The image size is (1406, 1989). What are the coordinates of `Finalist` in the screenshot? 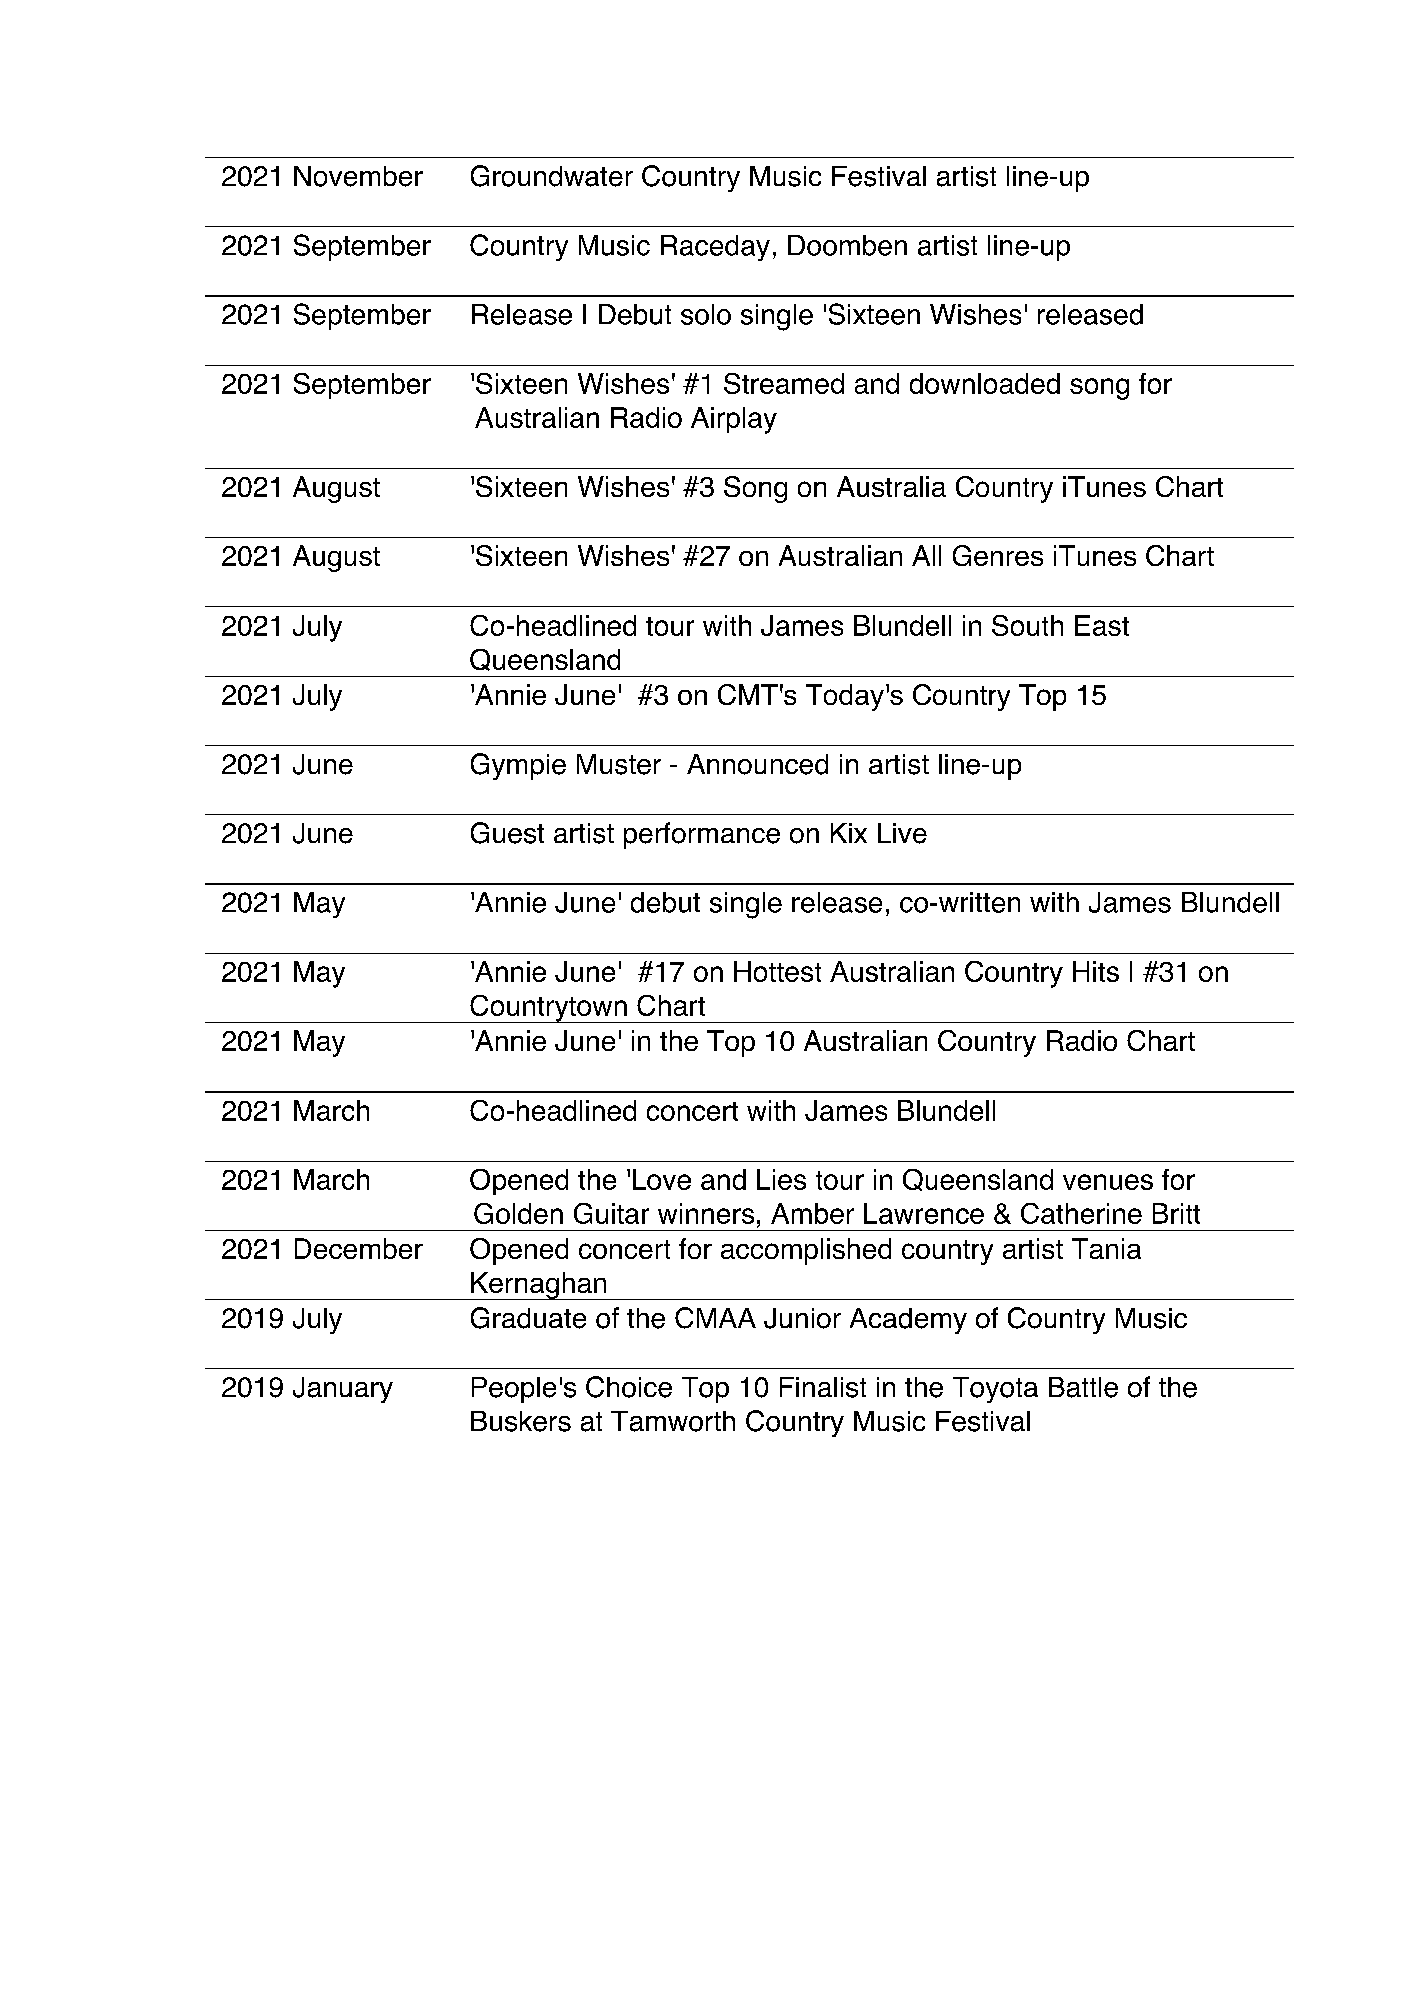 It's located at (823, 1387).
